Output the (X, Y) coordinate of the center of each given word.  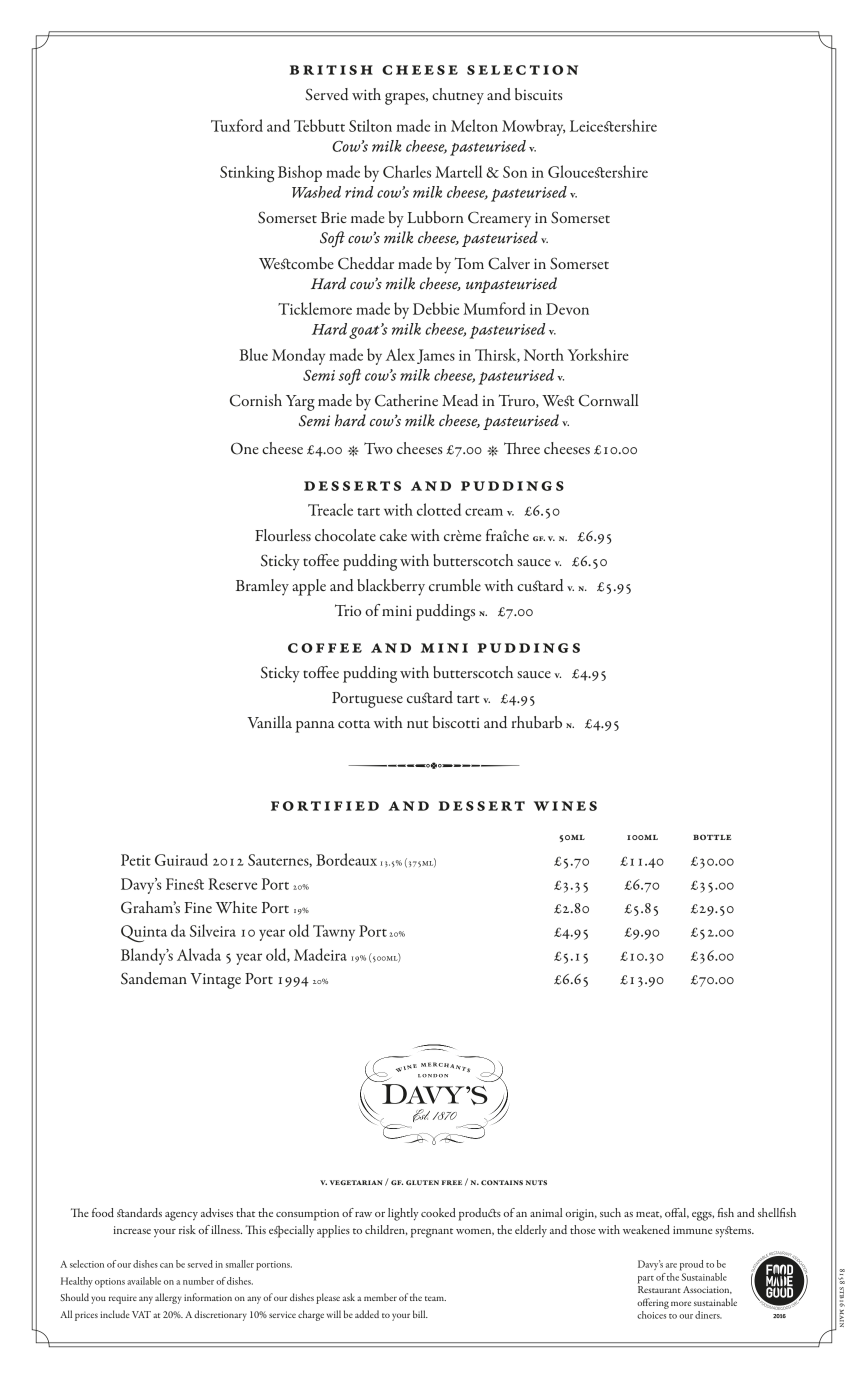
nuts (536, 1182)
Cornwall (609, 400)
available (144, 1281)
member (380, 1297)
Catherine (406, 400)
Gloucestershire (598, 171)
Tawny (334, 933)
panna (315, 727)
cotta (354, 724)
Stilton (370, 125)
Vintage (215, 981)
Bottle (712, 837)
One (245, 448)
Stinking (247, 173)
